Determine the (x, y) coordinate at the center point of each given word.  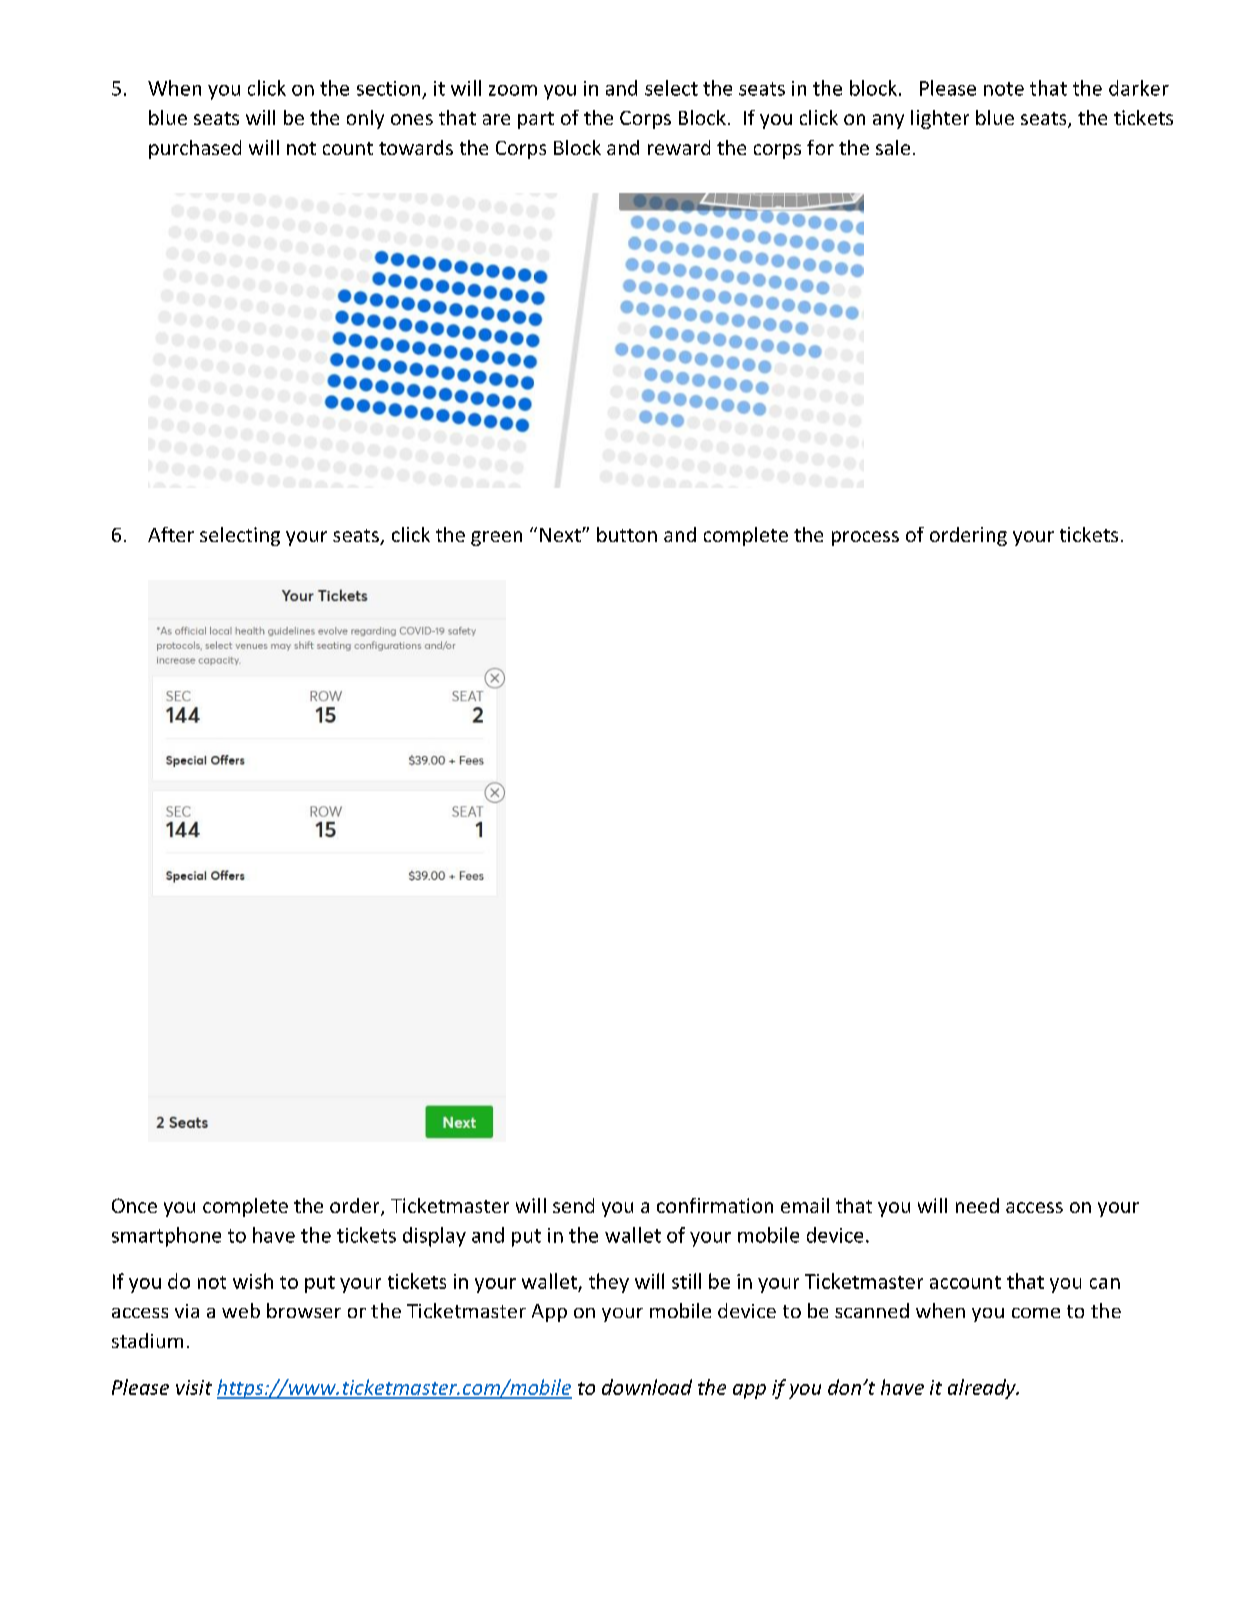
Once (134, 1205)
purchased (195, 149)
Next (561, 535)
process (865, 538)
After (171, 534)
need (977, 1205)
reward (679, 147)
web (241, 1310)
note (1004, 89)
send (573, 1205)
